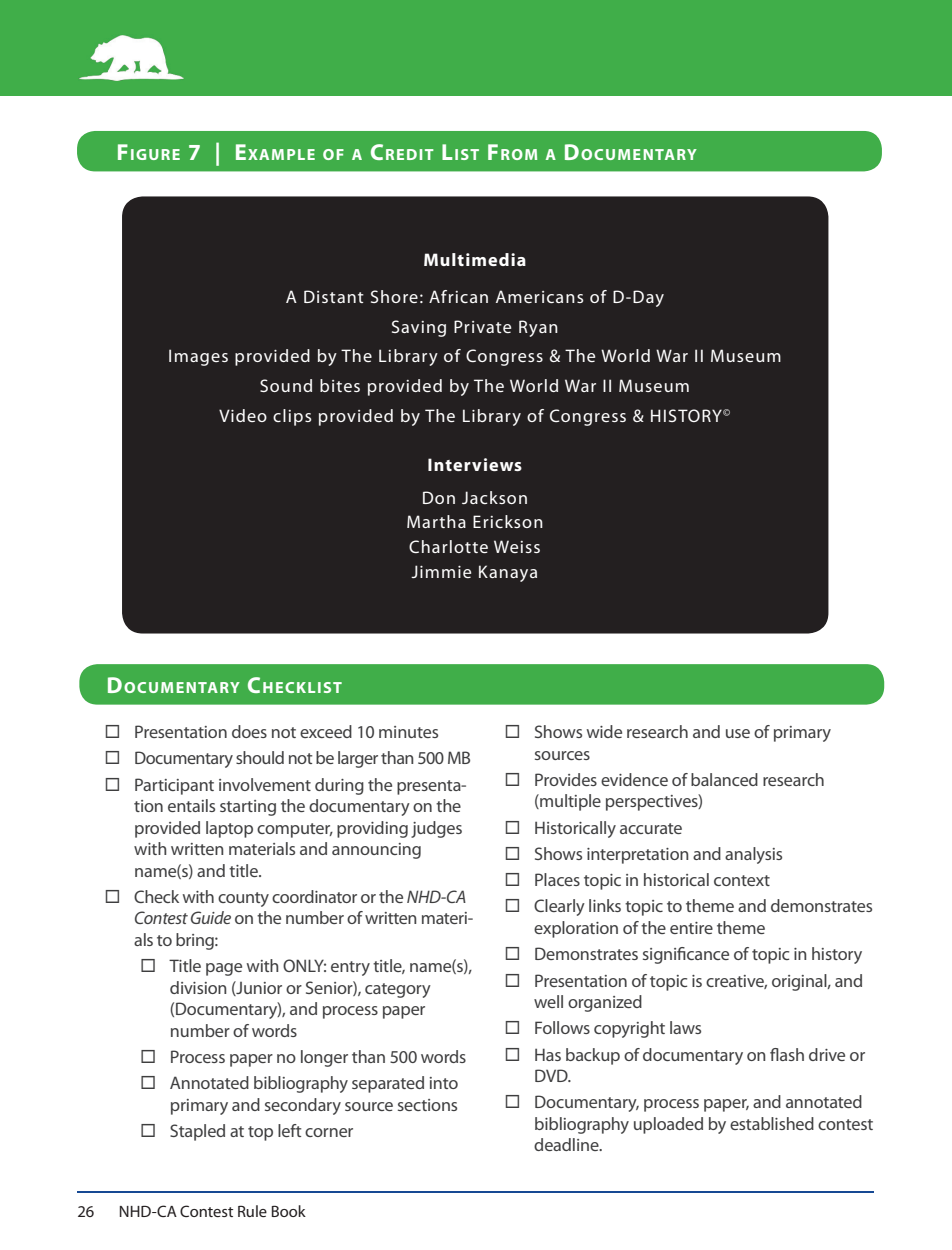 The height and width of the image is (1250, 952). What do you see at coordinates (334, 296) in the image?
I see `Distant` at bounding box center [334, 296].
